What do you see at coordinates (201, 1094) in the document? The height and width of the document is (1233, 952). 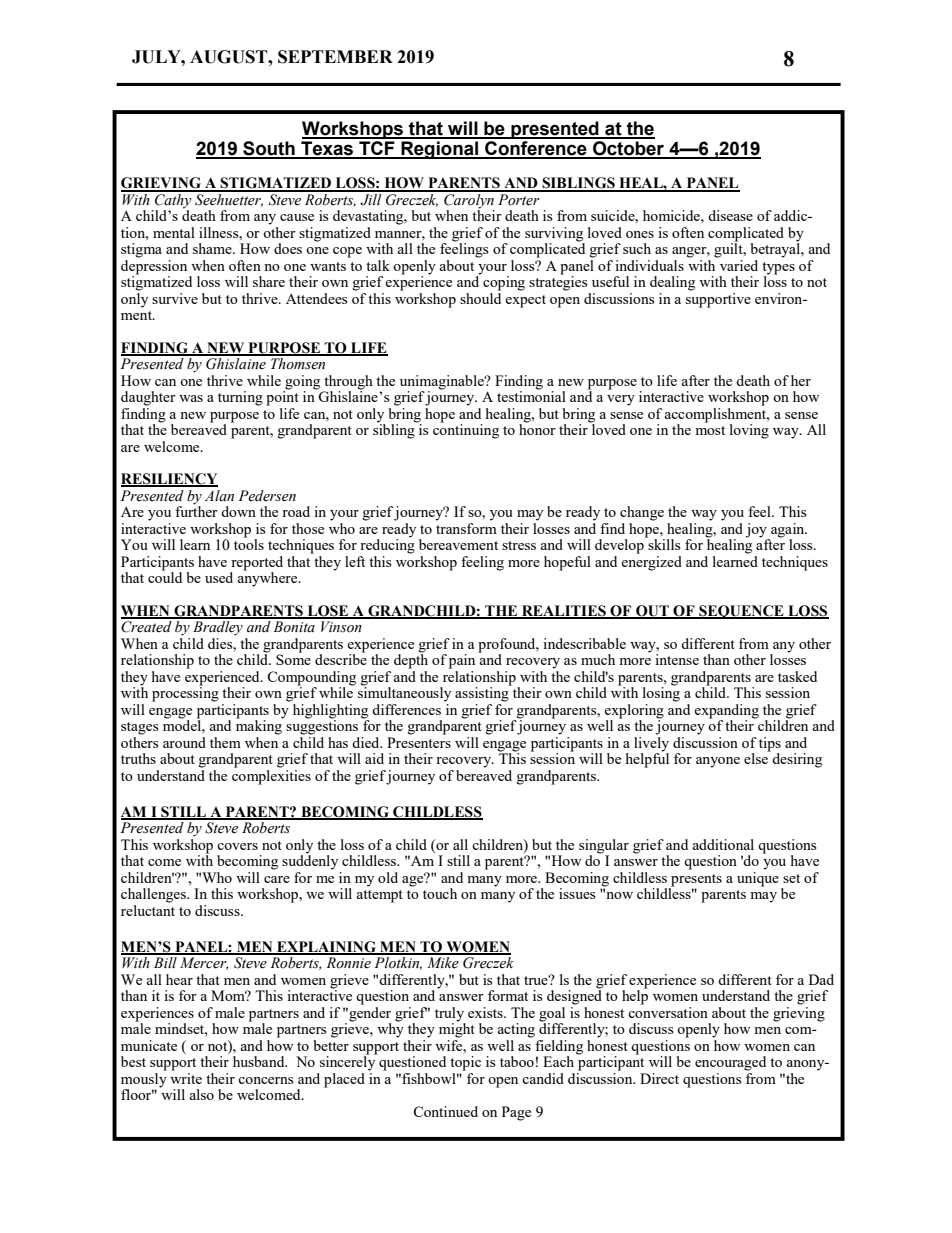 I see `also` at bounding box center [201, 1094].
